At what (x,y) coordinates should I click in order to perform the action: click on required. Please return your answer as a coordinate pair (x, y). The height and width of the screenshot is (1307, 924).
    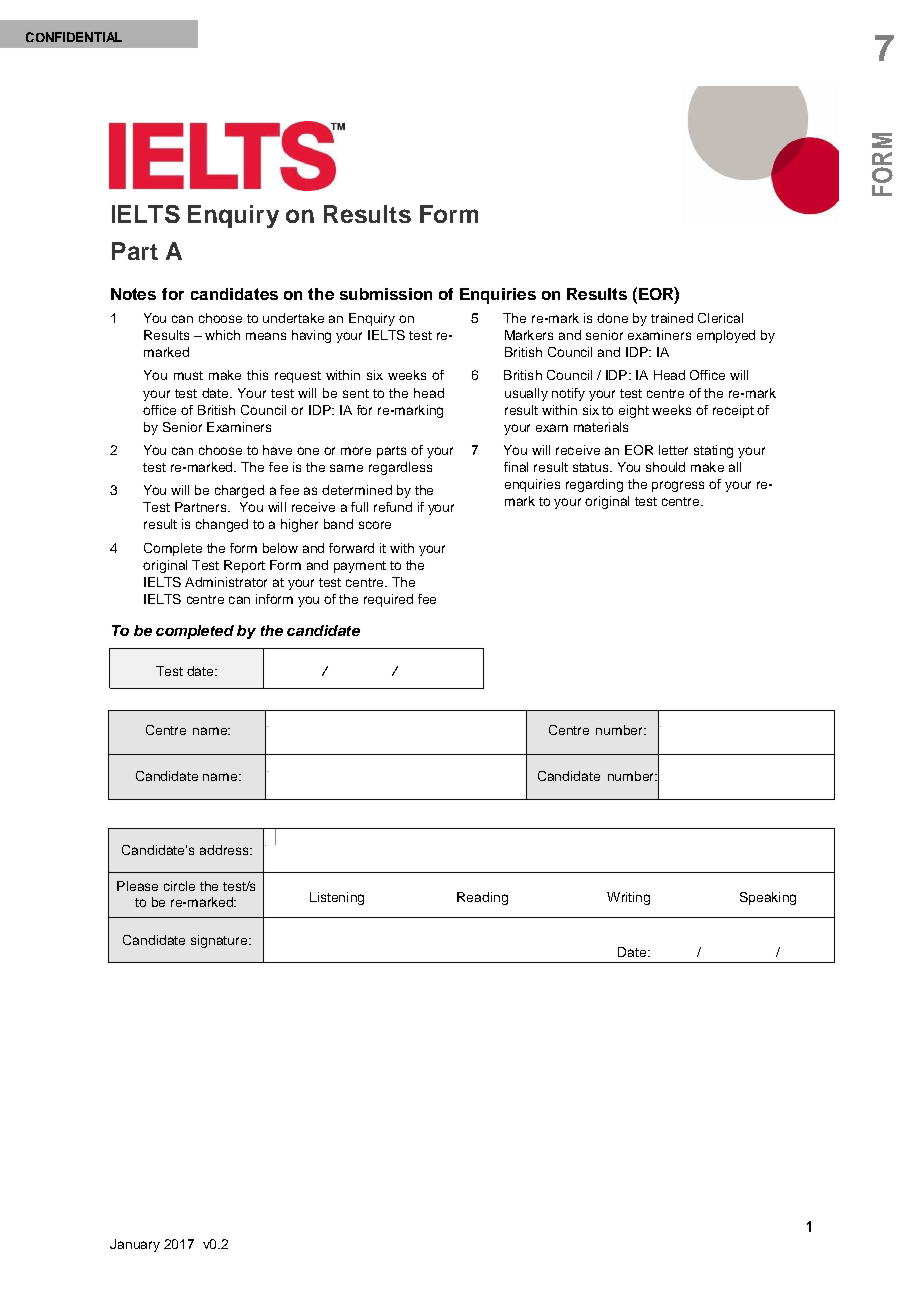
    Looking at the image, I should click on (388, 600).
